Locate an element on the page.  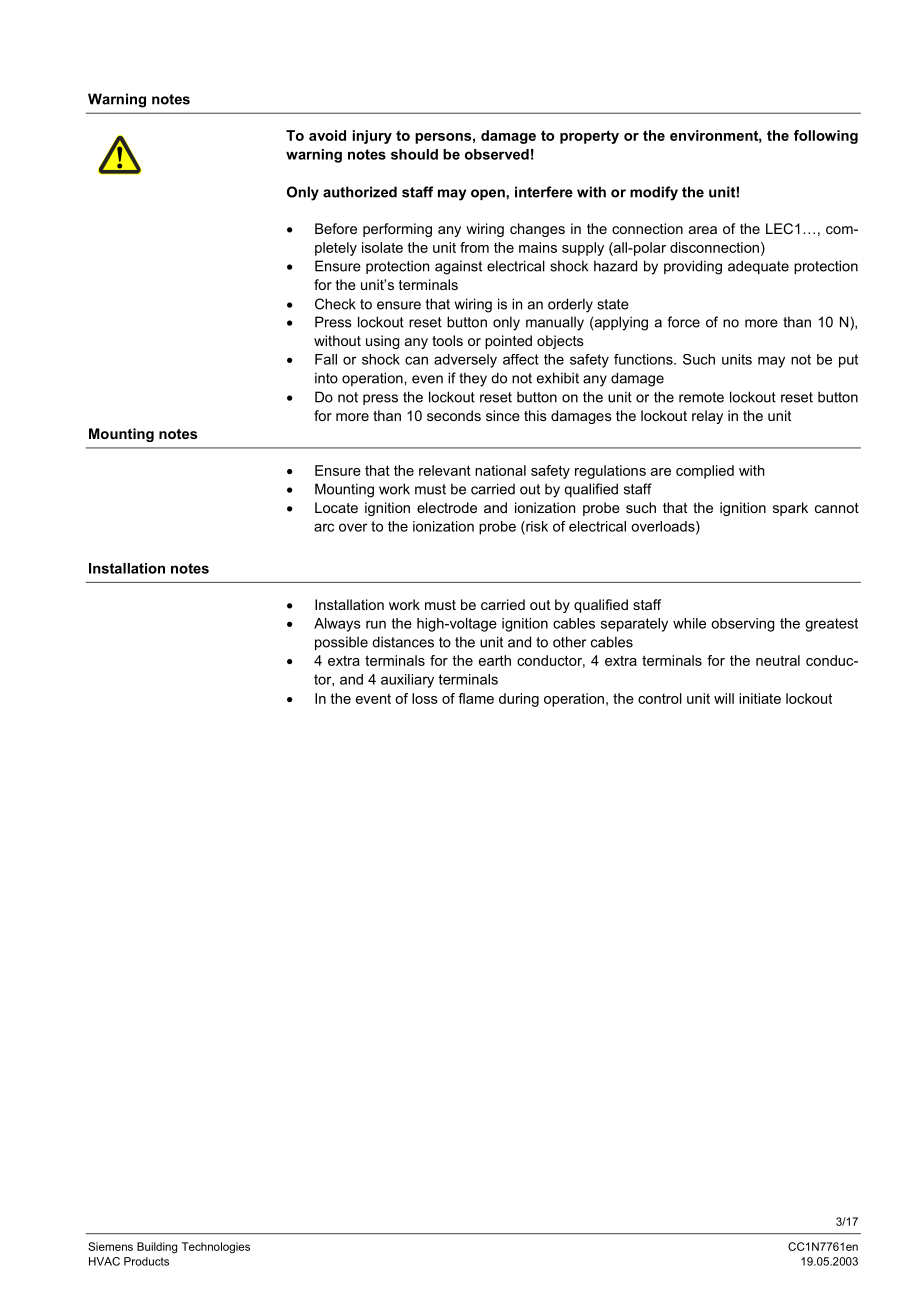
Products is located at coordinates (146, 1261).
